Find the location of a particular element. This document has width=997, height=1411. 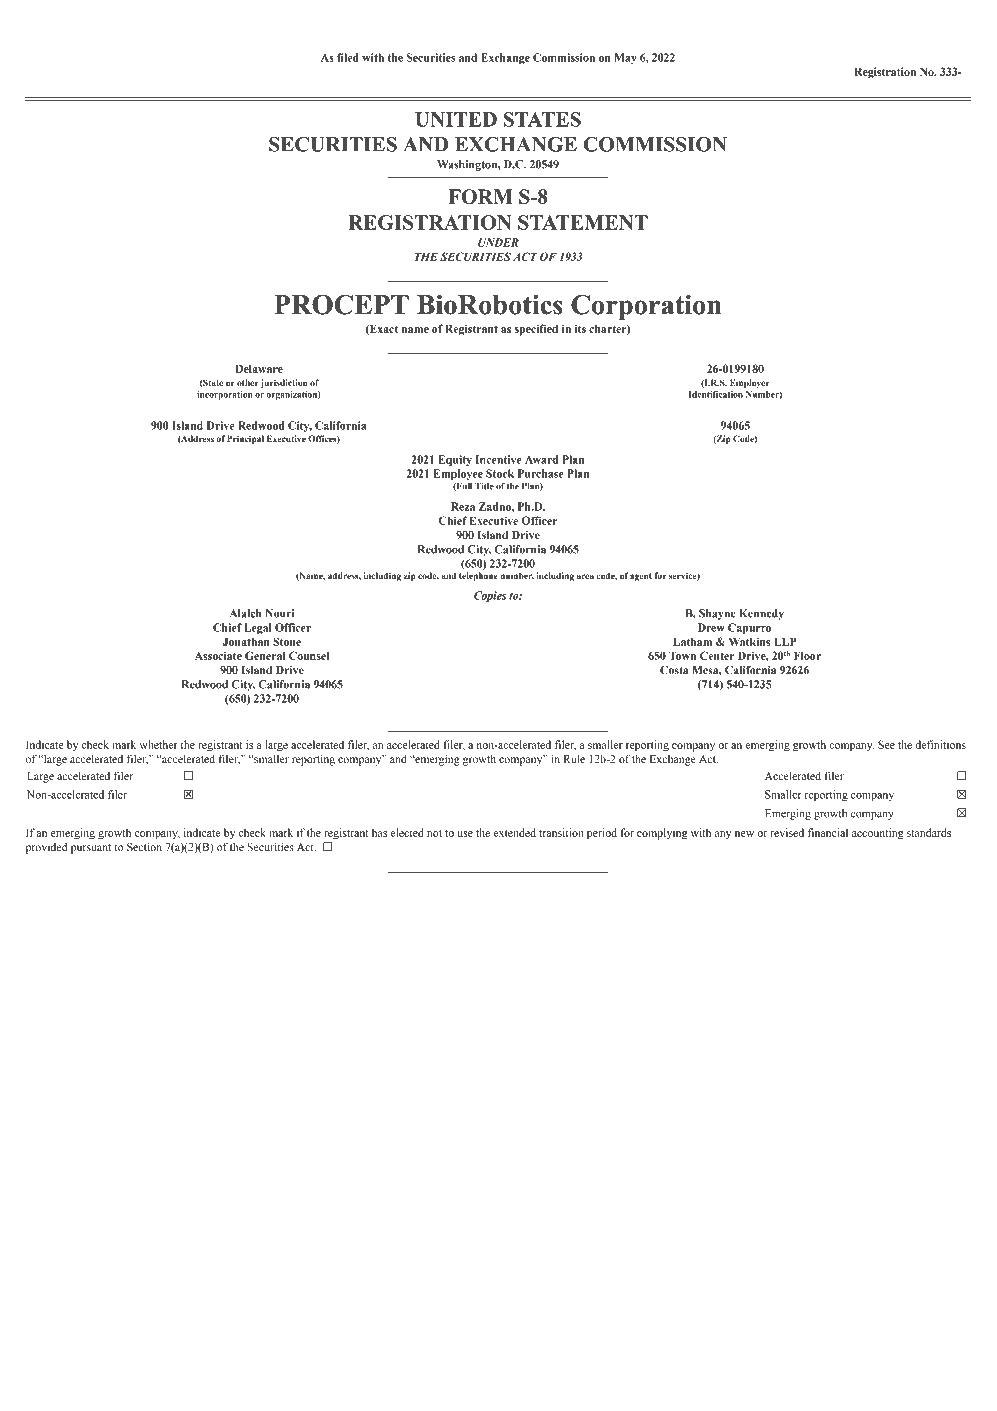

Delaware is located at coordinates (259, 368).
